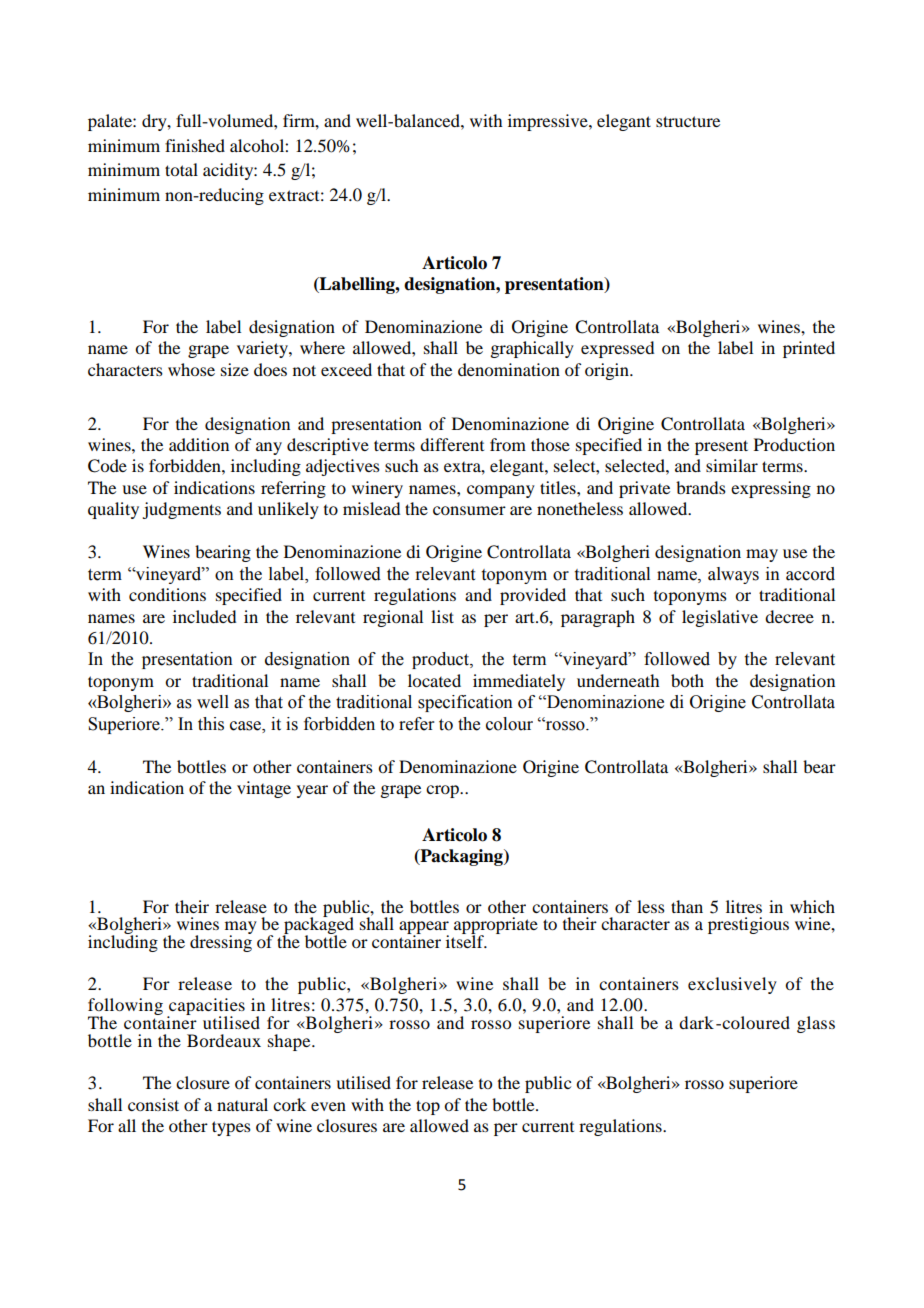 Image resolution: width=924 pixels, height=1308 pixels. Describe the element at coordinates (195, 145) in the screenshot. I see `finished` at that location.
